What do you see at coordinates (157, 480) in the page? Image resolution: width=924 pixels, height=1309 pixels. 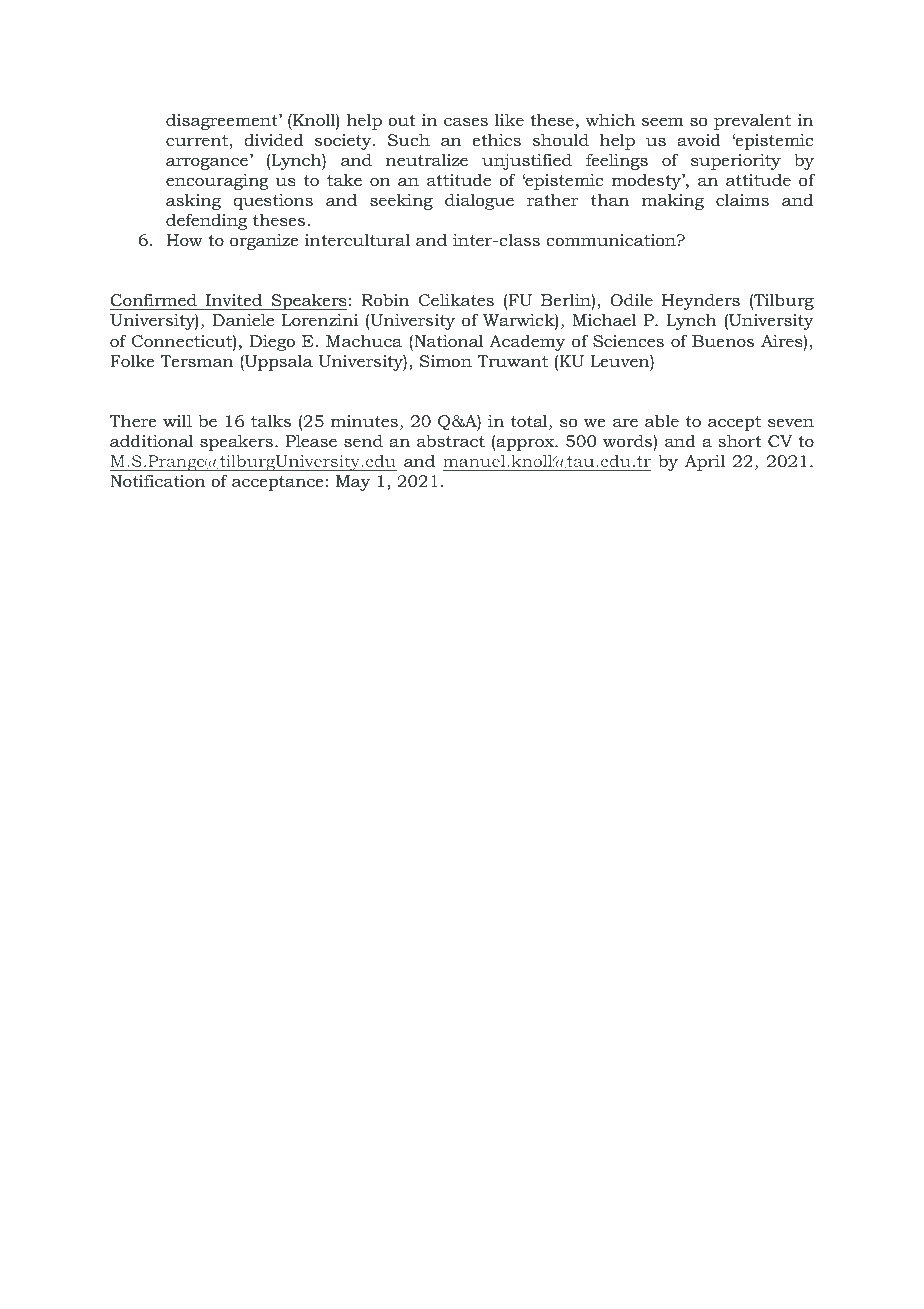 I see `Notification` at bounding box center [157, 480].
